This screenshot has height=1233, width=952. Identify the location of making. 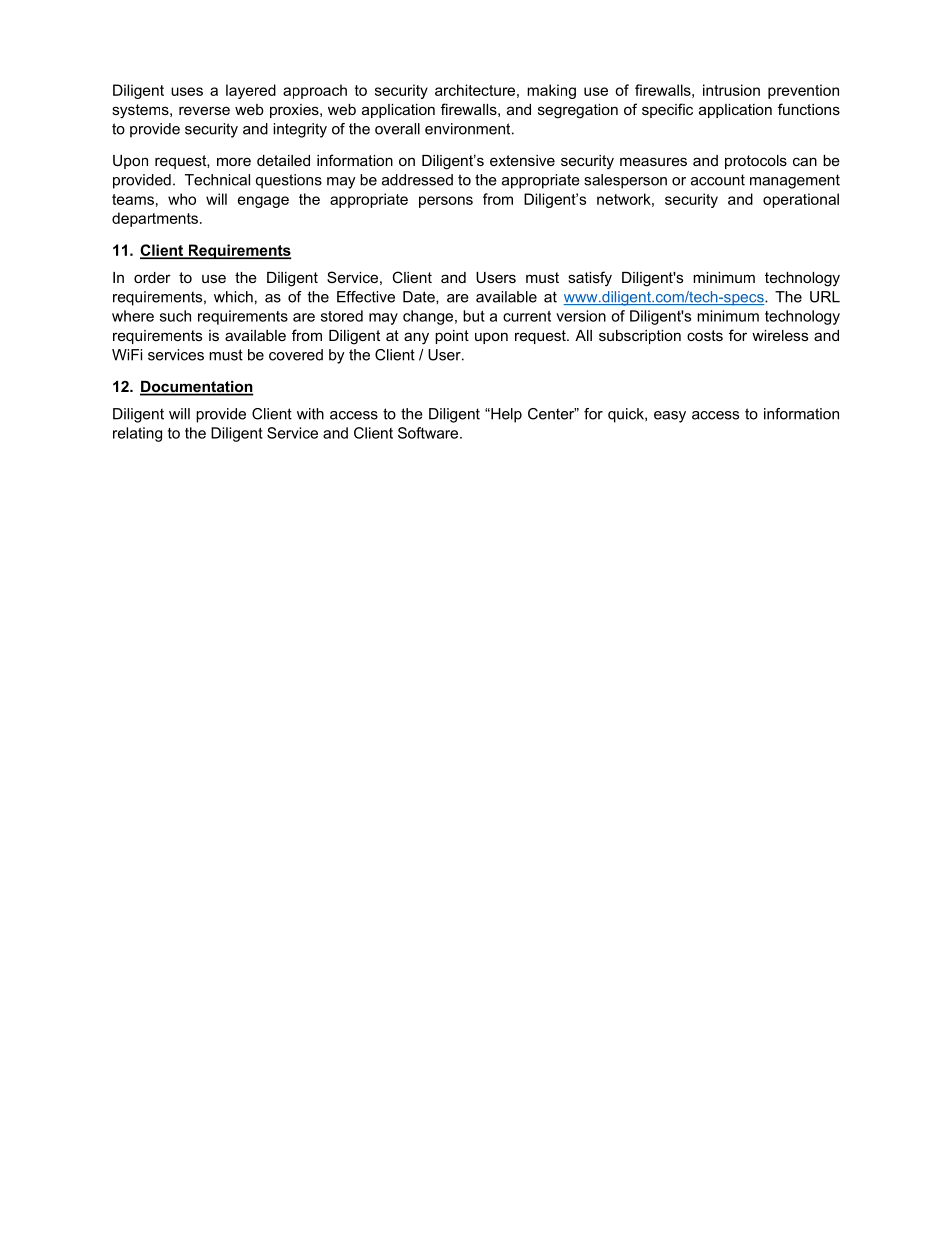
(551, 91).
